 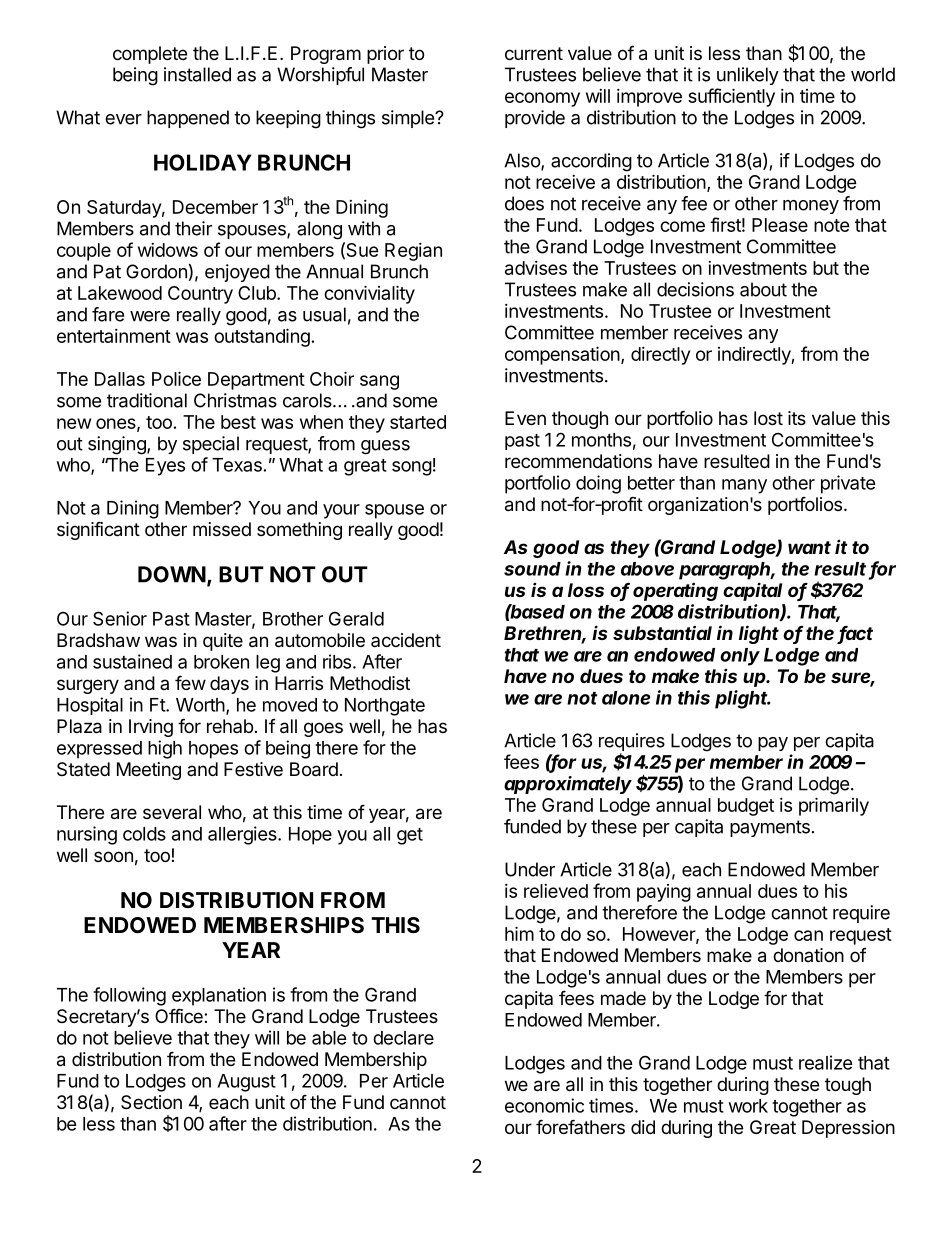 What do you see at coordinates (156, 271) in the screenshot?
I see `Gordon` at bounding box center [156, 271].
